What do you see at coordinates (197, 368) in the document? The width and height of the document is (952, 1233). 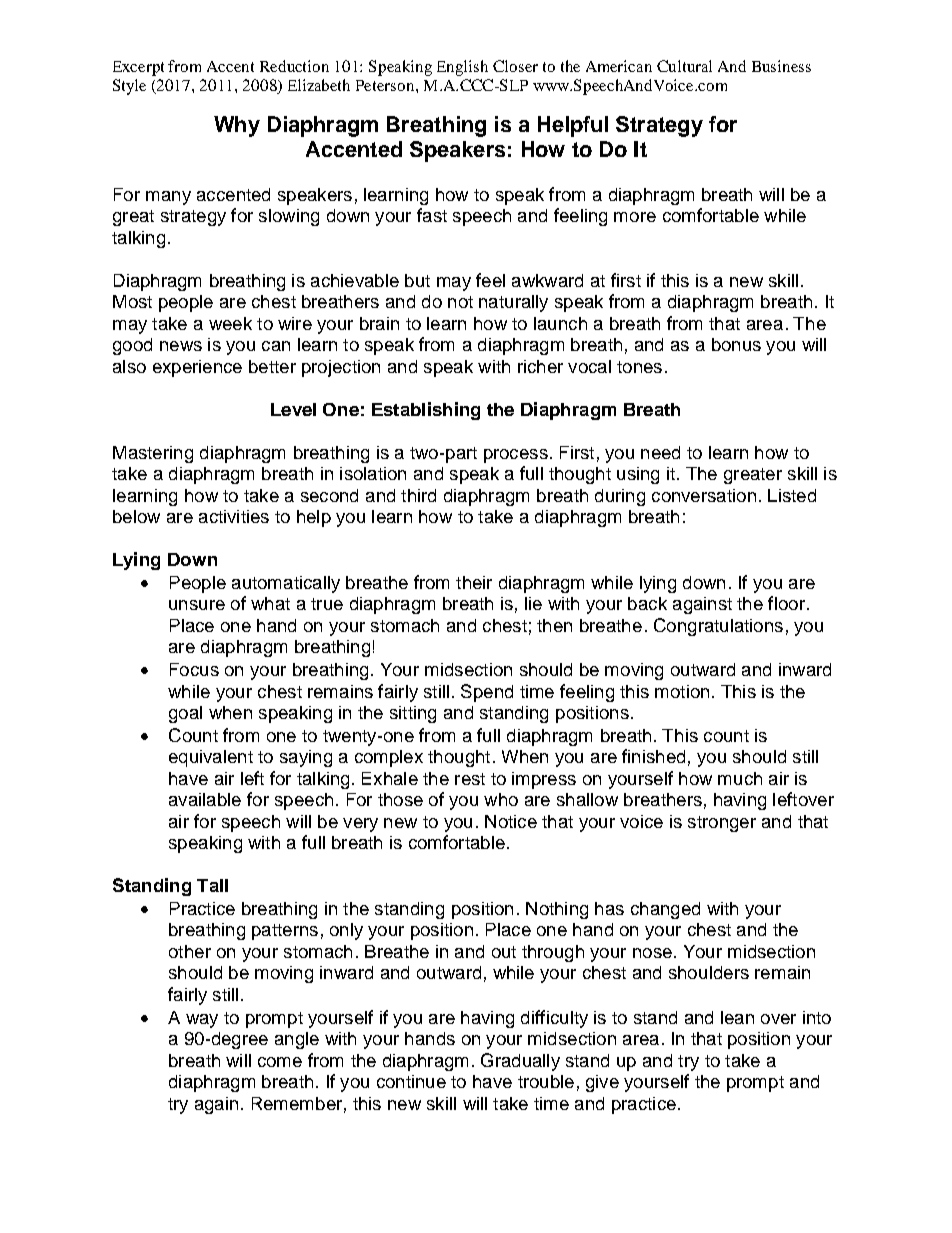 I see `experience` at bounding box center [197, 368].
